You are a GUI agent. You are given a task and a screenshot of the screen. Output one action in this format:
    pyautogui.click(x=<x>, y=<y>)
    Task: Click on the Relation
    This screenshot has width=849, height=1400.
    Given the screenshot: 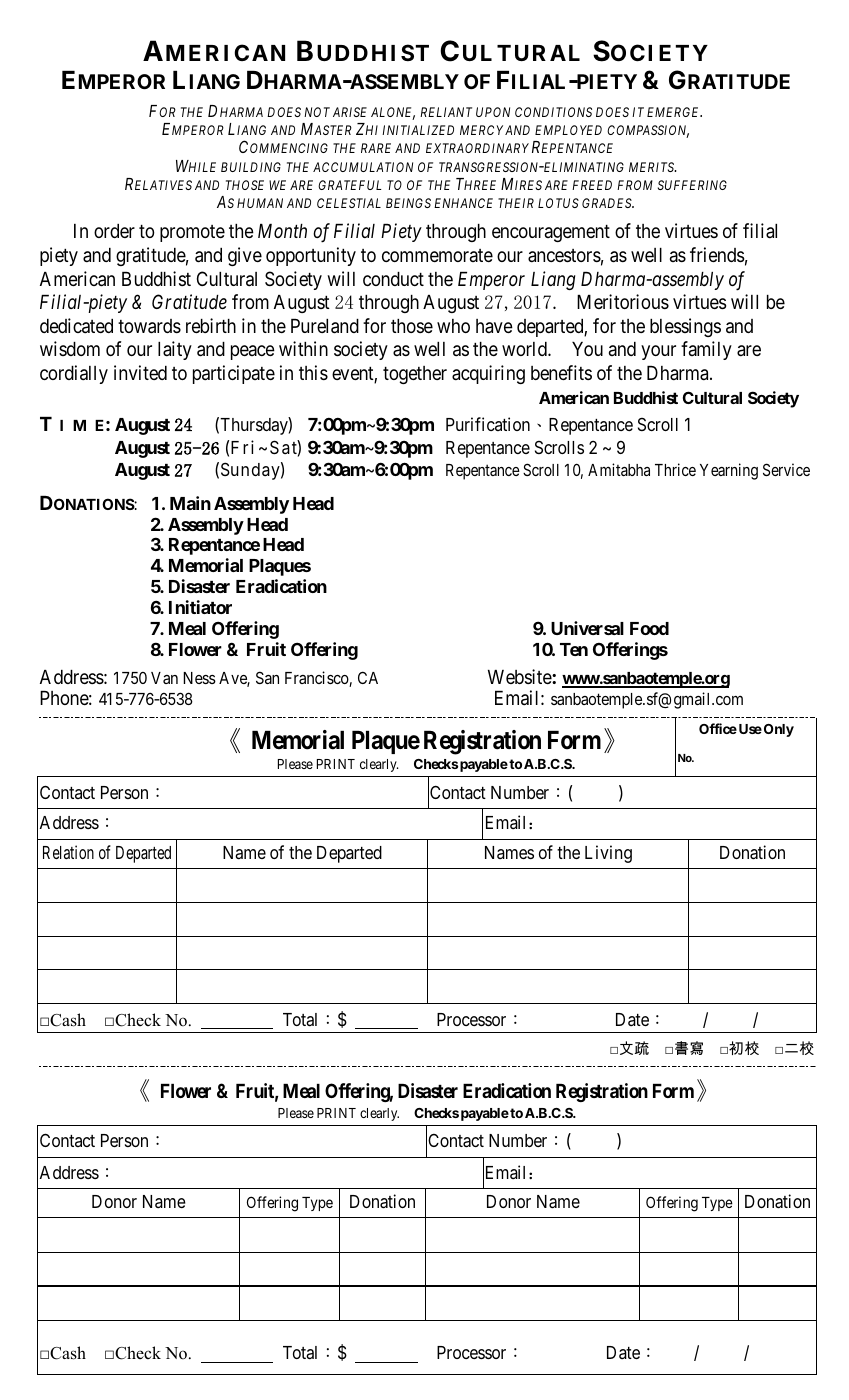 What is the action you would take?
    pyautogui.click(x=68, y=852)
